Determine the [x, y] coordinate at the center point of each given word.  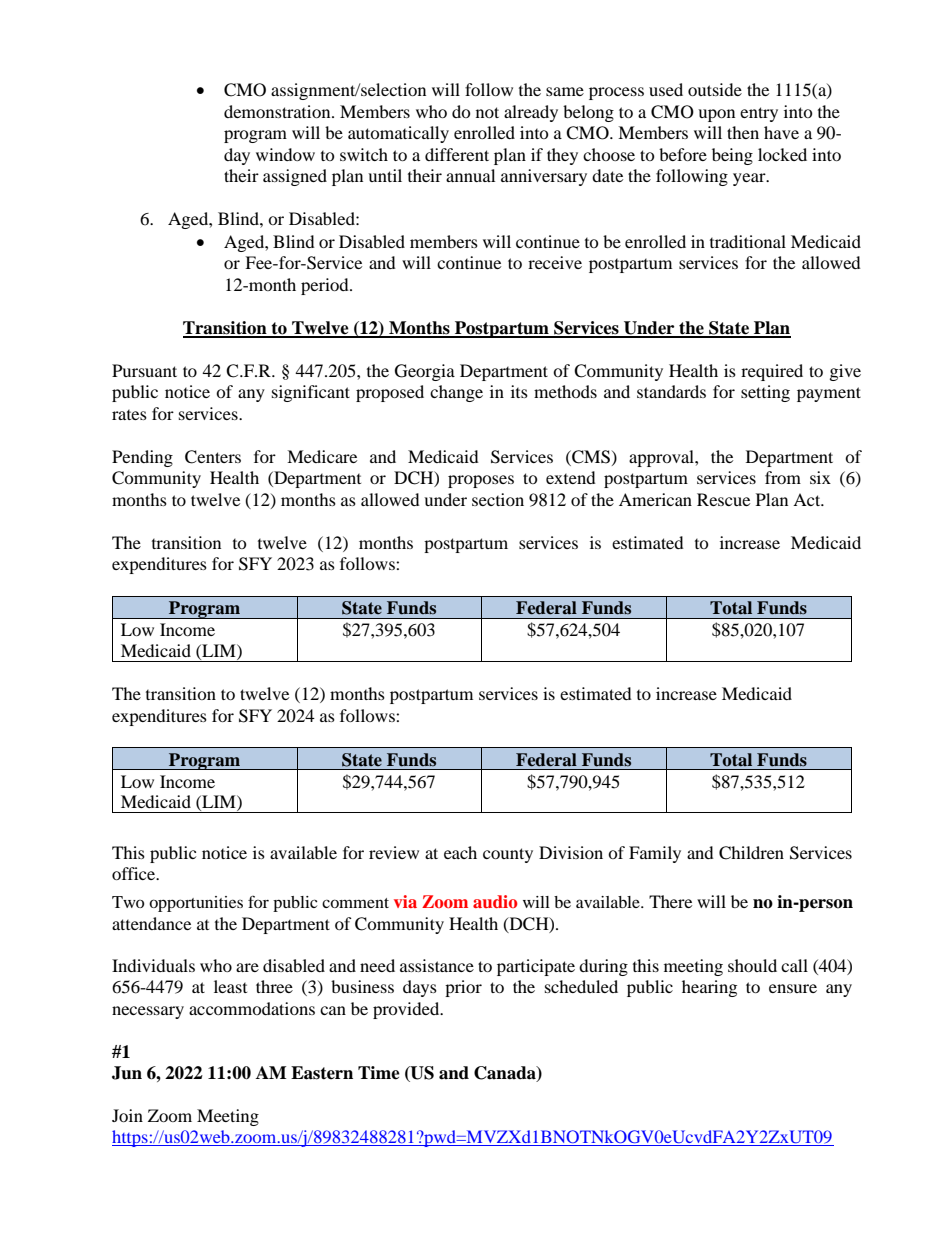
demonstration [278, 111]
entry [759, 114]
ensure [793, 988]
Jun [127, 1073]
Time [379, 1073]
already [531, 113]
